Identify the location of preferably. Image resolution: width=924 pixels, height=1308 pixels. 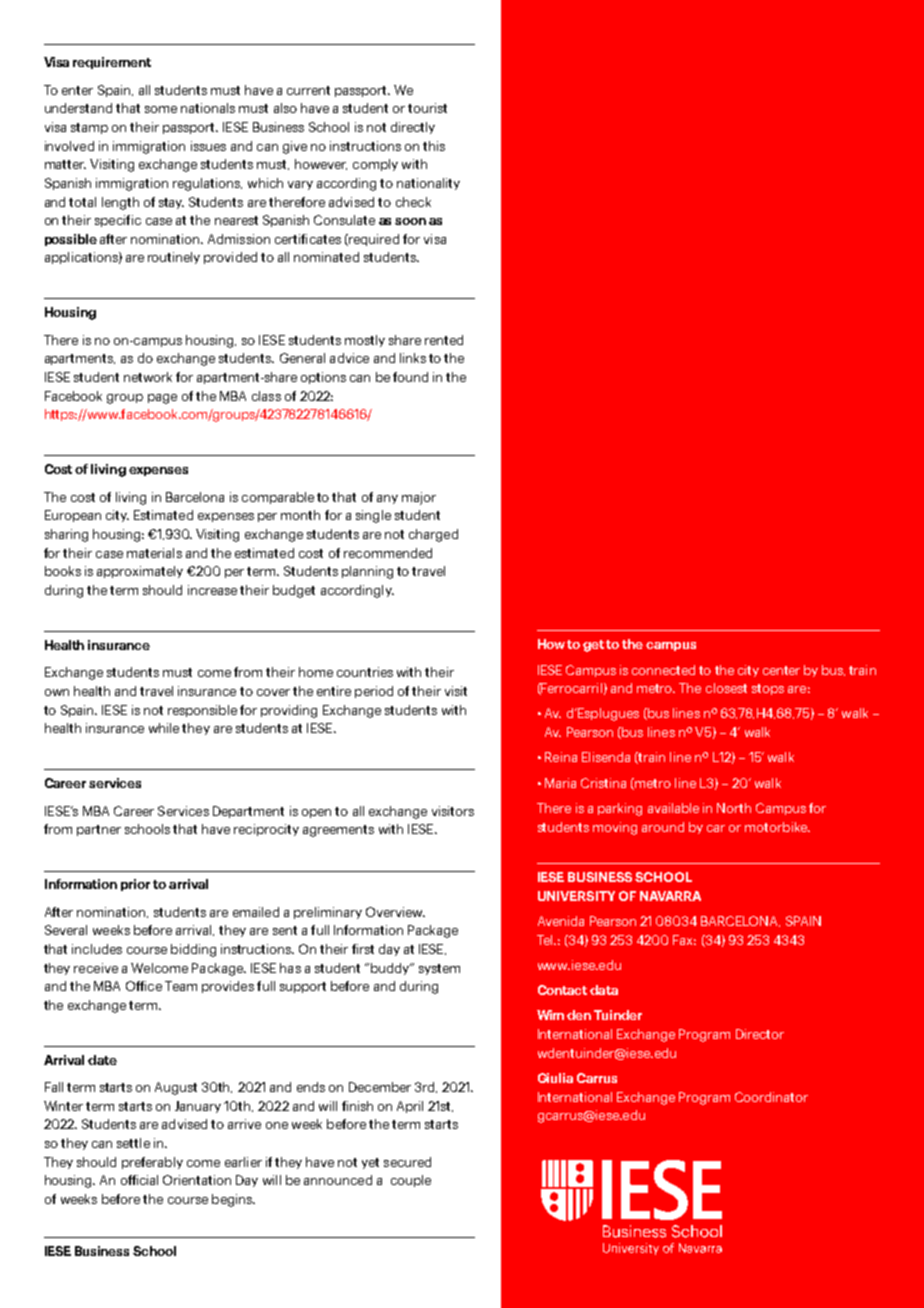
(152, 1163).
